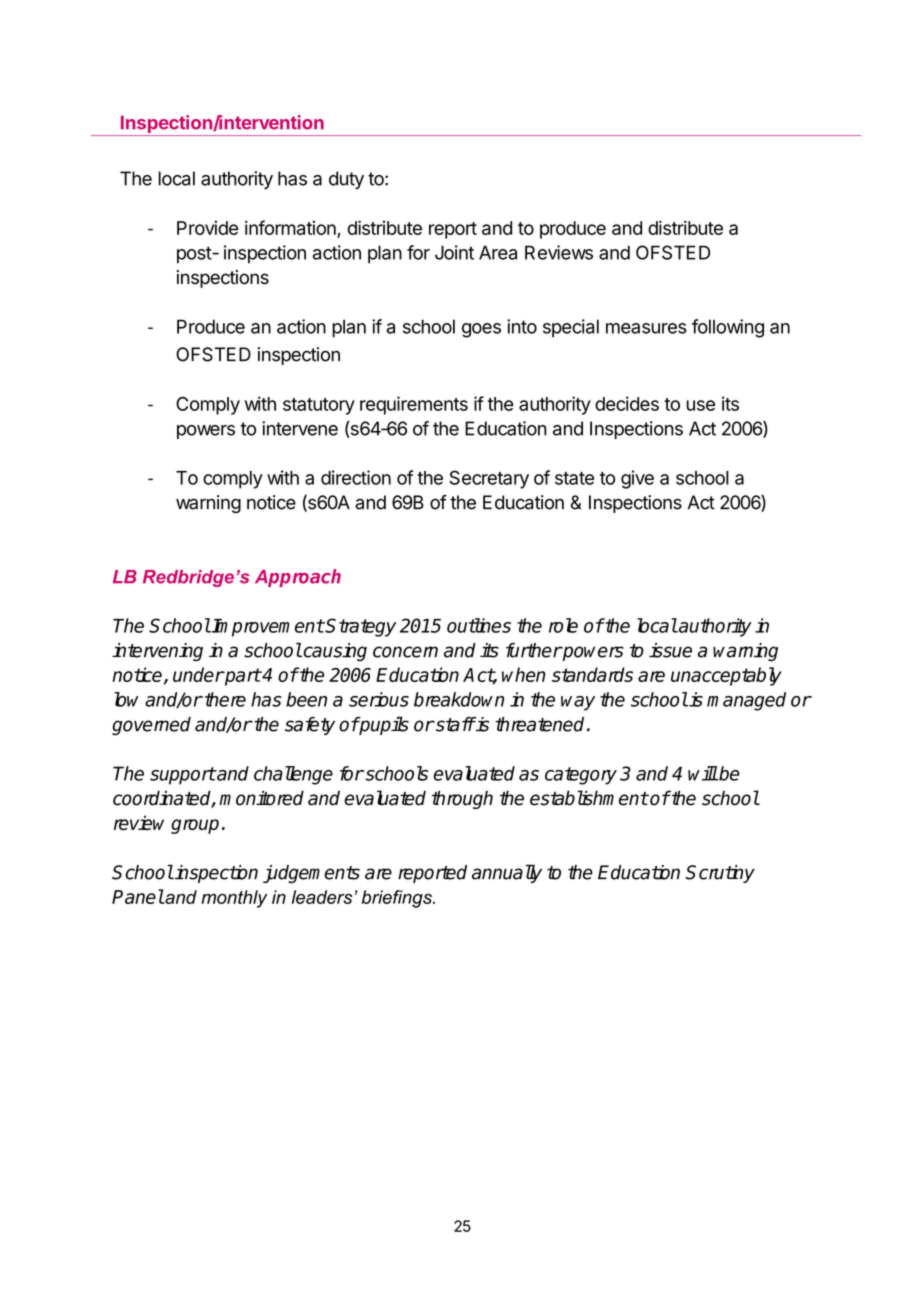  What do you see at coordinates (498, 252) in the page?
I see `Area` at bounding box center [498, 252].
